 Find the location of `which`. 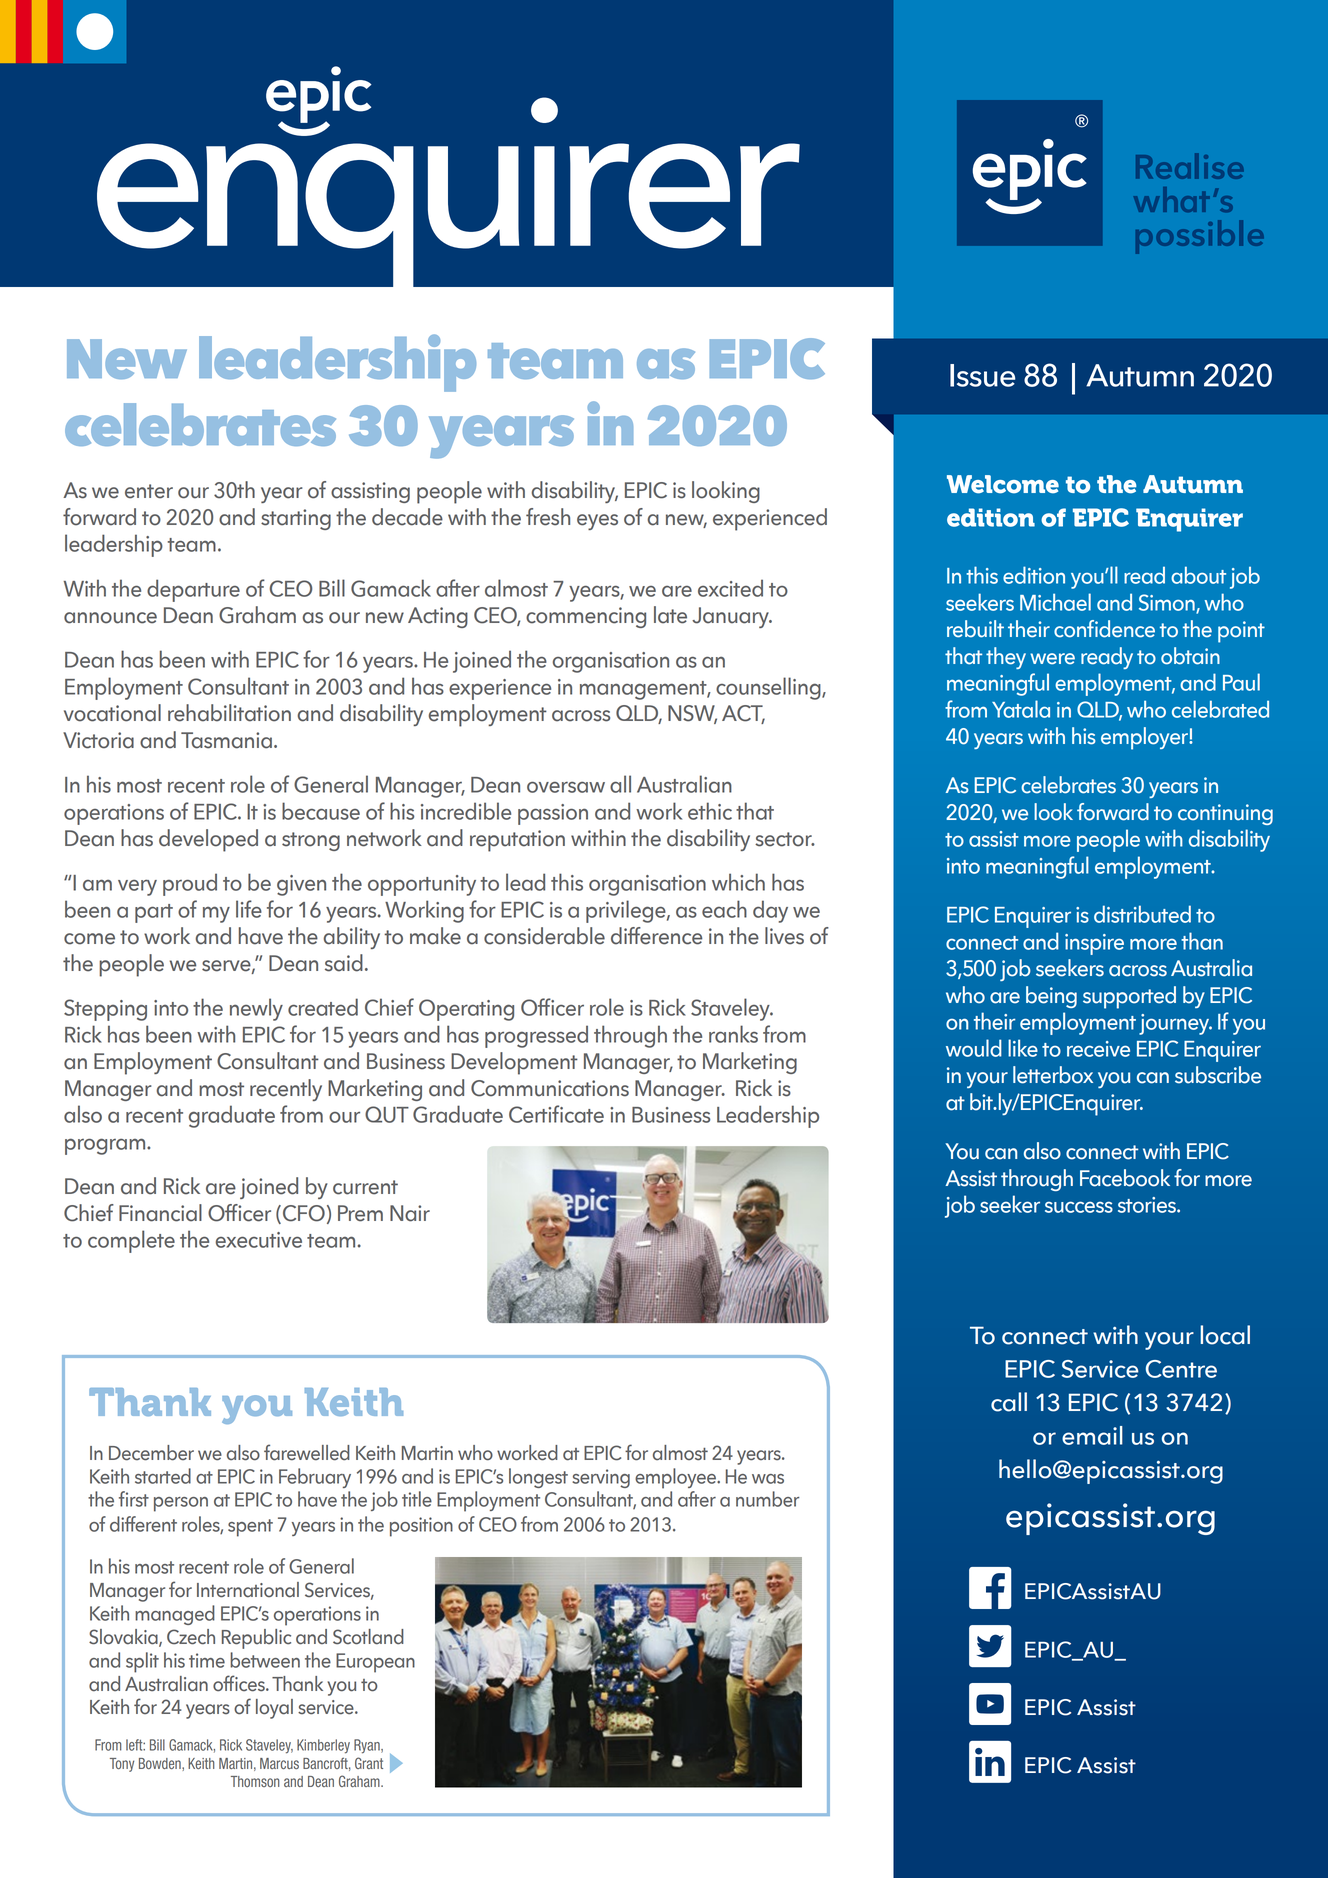

which is located at coordinates (738, 882).
